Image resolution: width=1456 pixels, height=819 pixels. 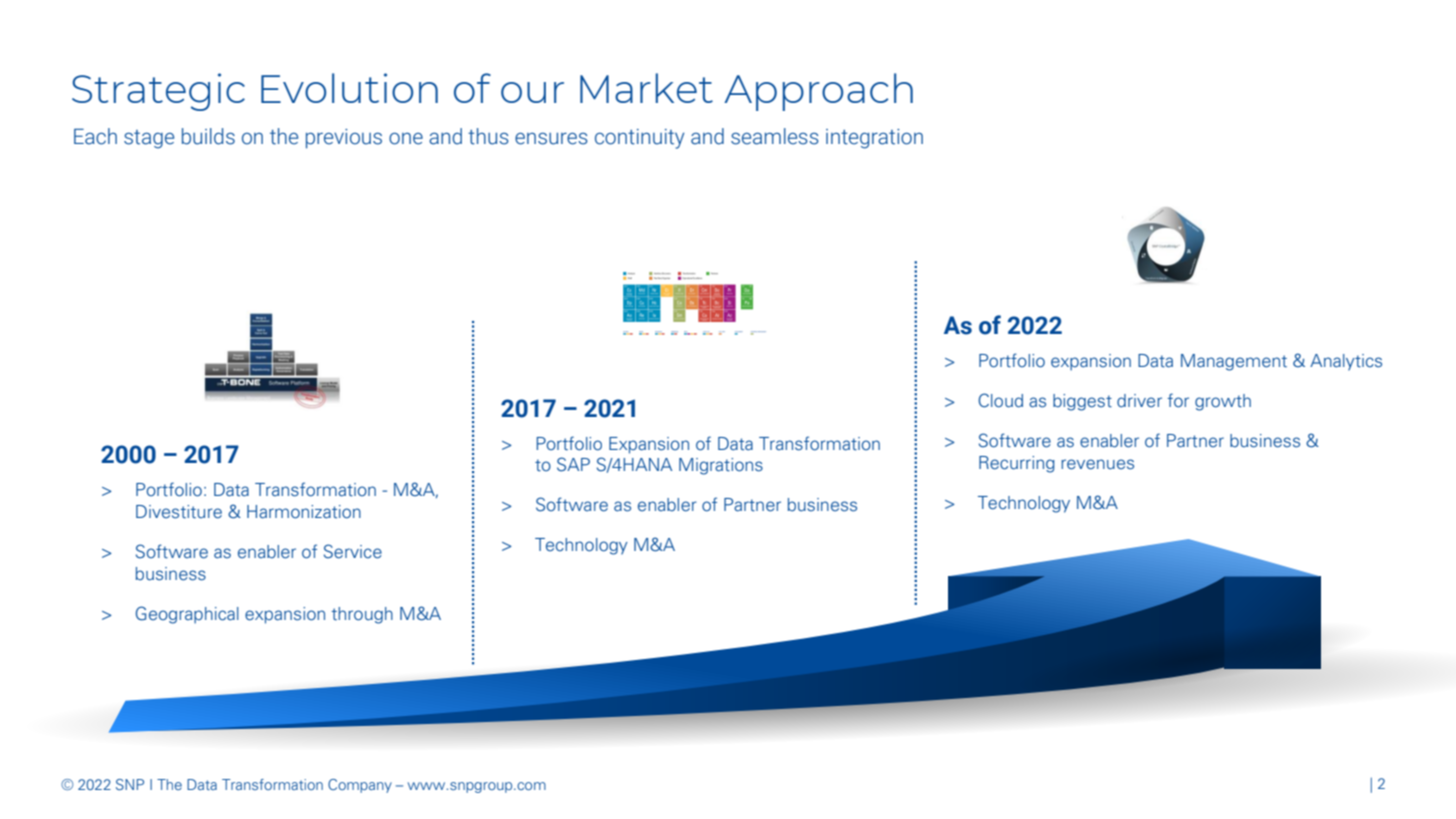 I want to click on integration, so click(x=874, y=139).
